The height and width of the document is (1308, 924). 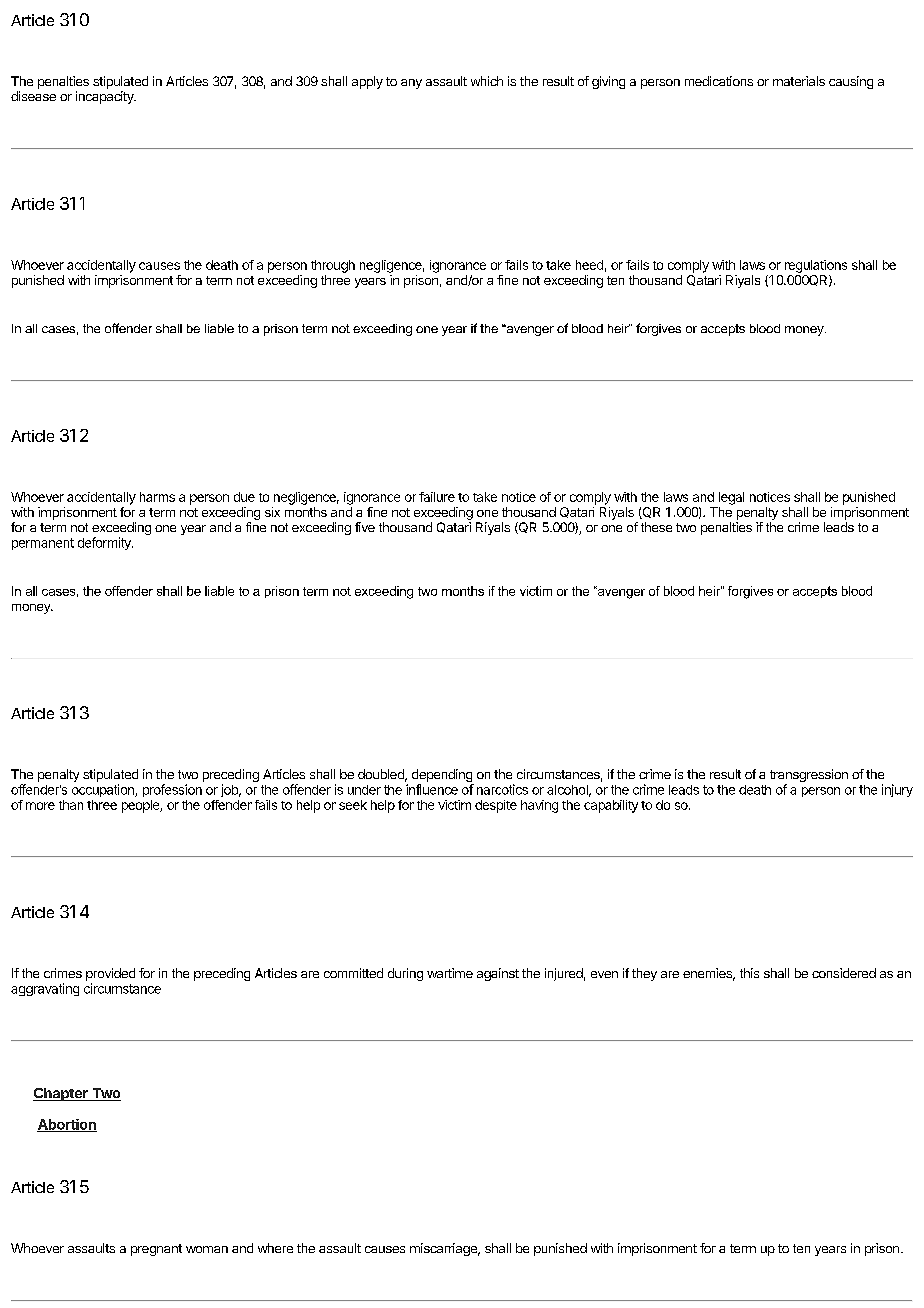 What do you see at coordinates (156, 1250) in the document?
I see `pregnant` at bounding box center [156, 1250].
